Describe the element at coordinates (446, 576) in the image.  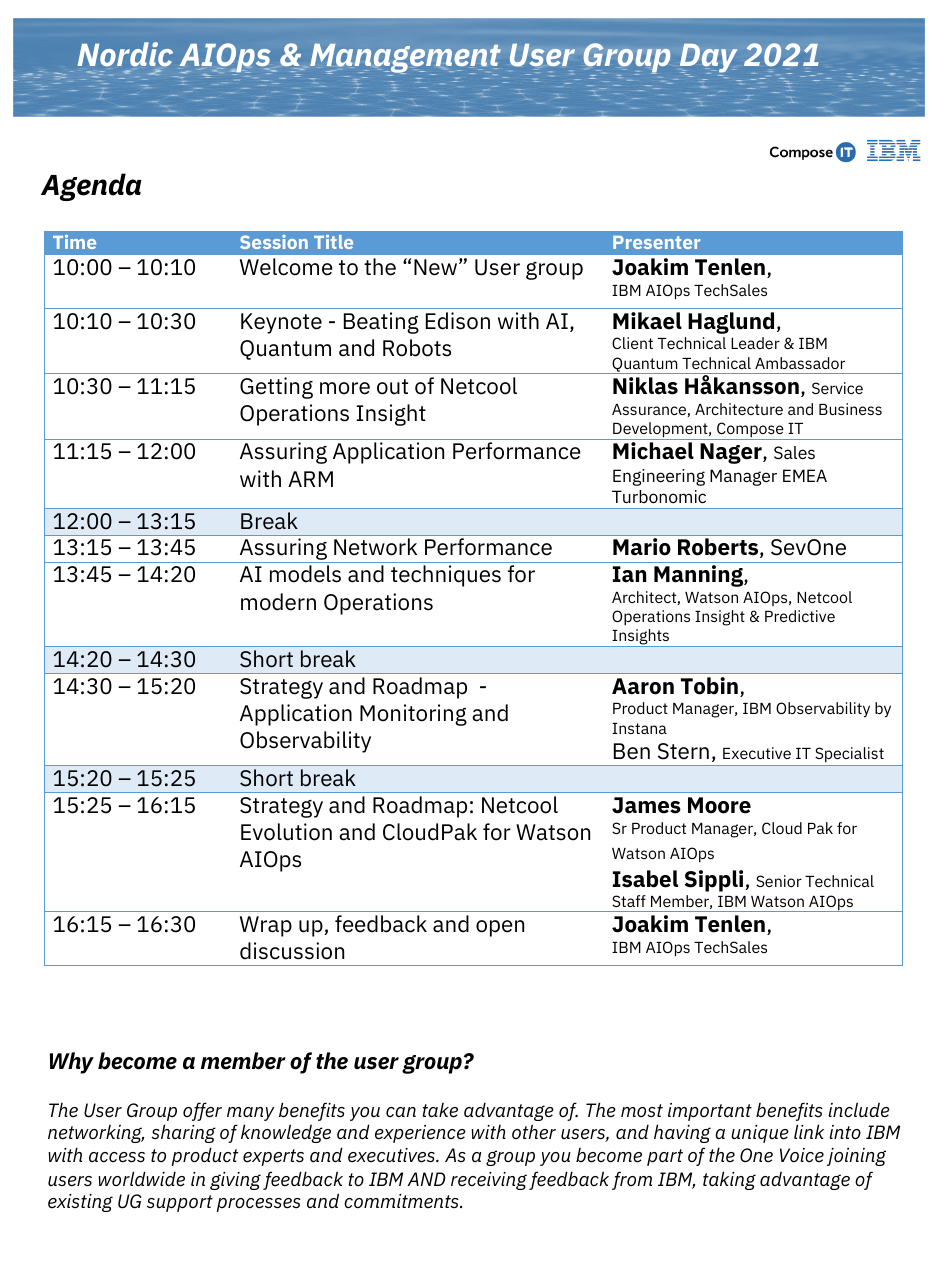
I see `techniques` at that location.
